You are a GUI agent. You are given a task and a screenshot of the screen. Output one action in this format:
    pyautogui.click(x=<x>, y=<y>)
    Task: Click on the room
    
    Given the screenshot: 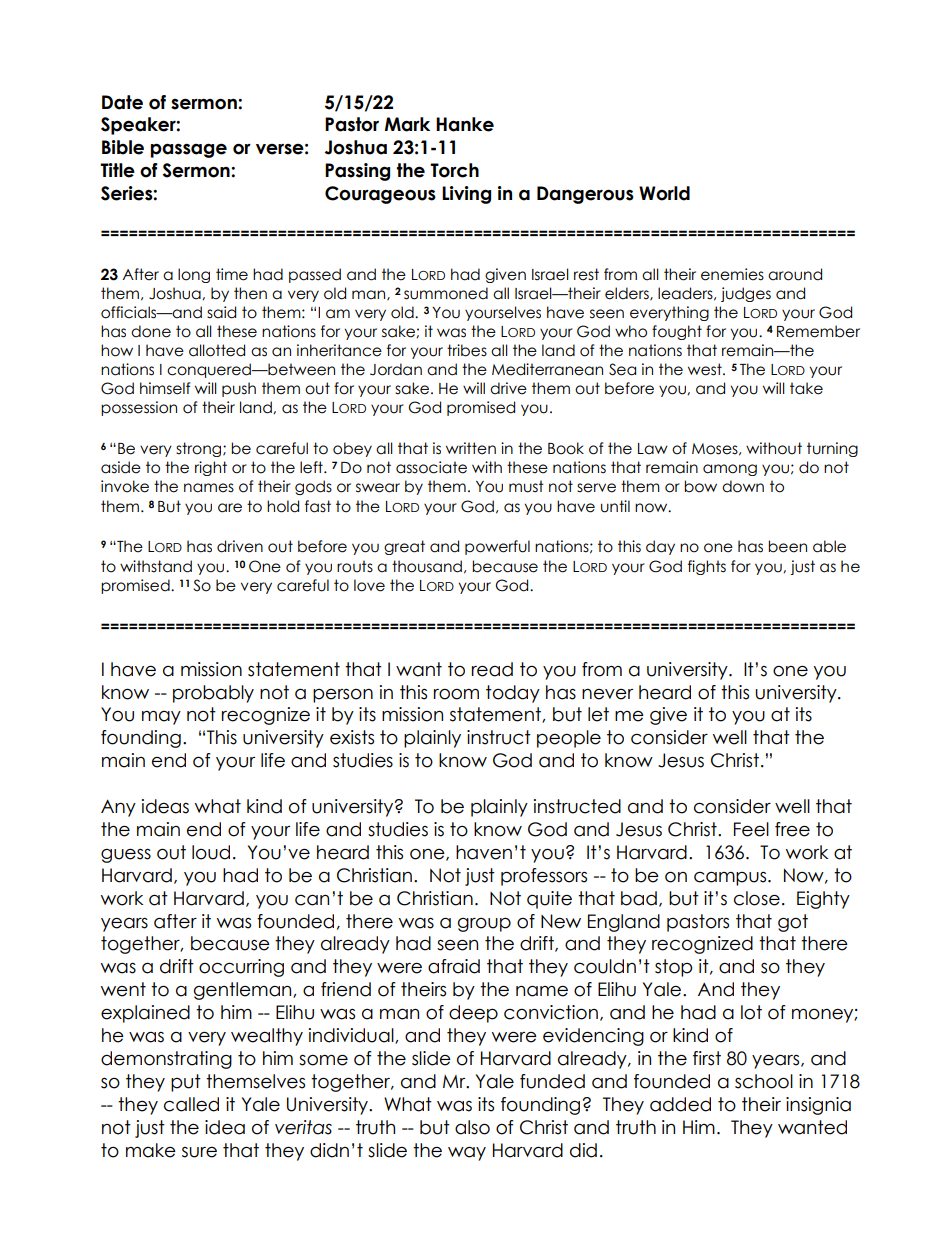 What is the action you would take?
    pyautogui.click(x=456, y=694)
